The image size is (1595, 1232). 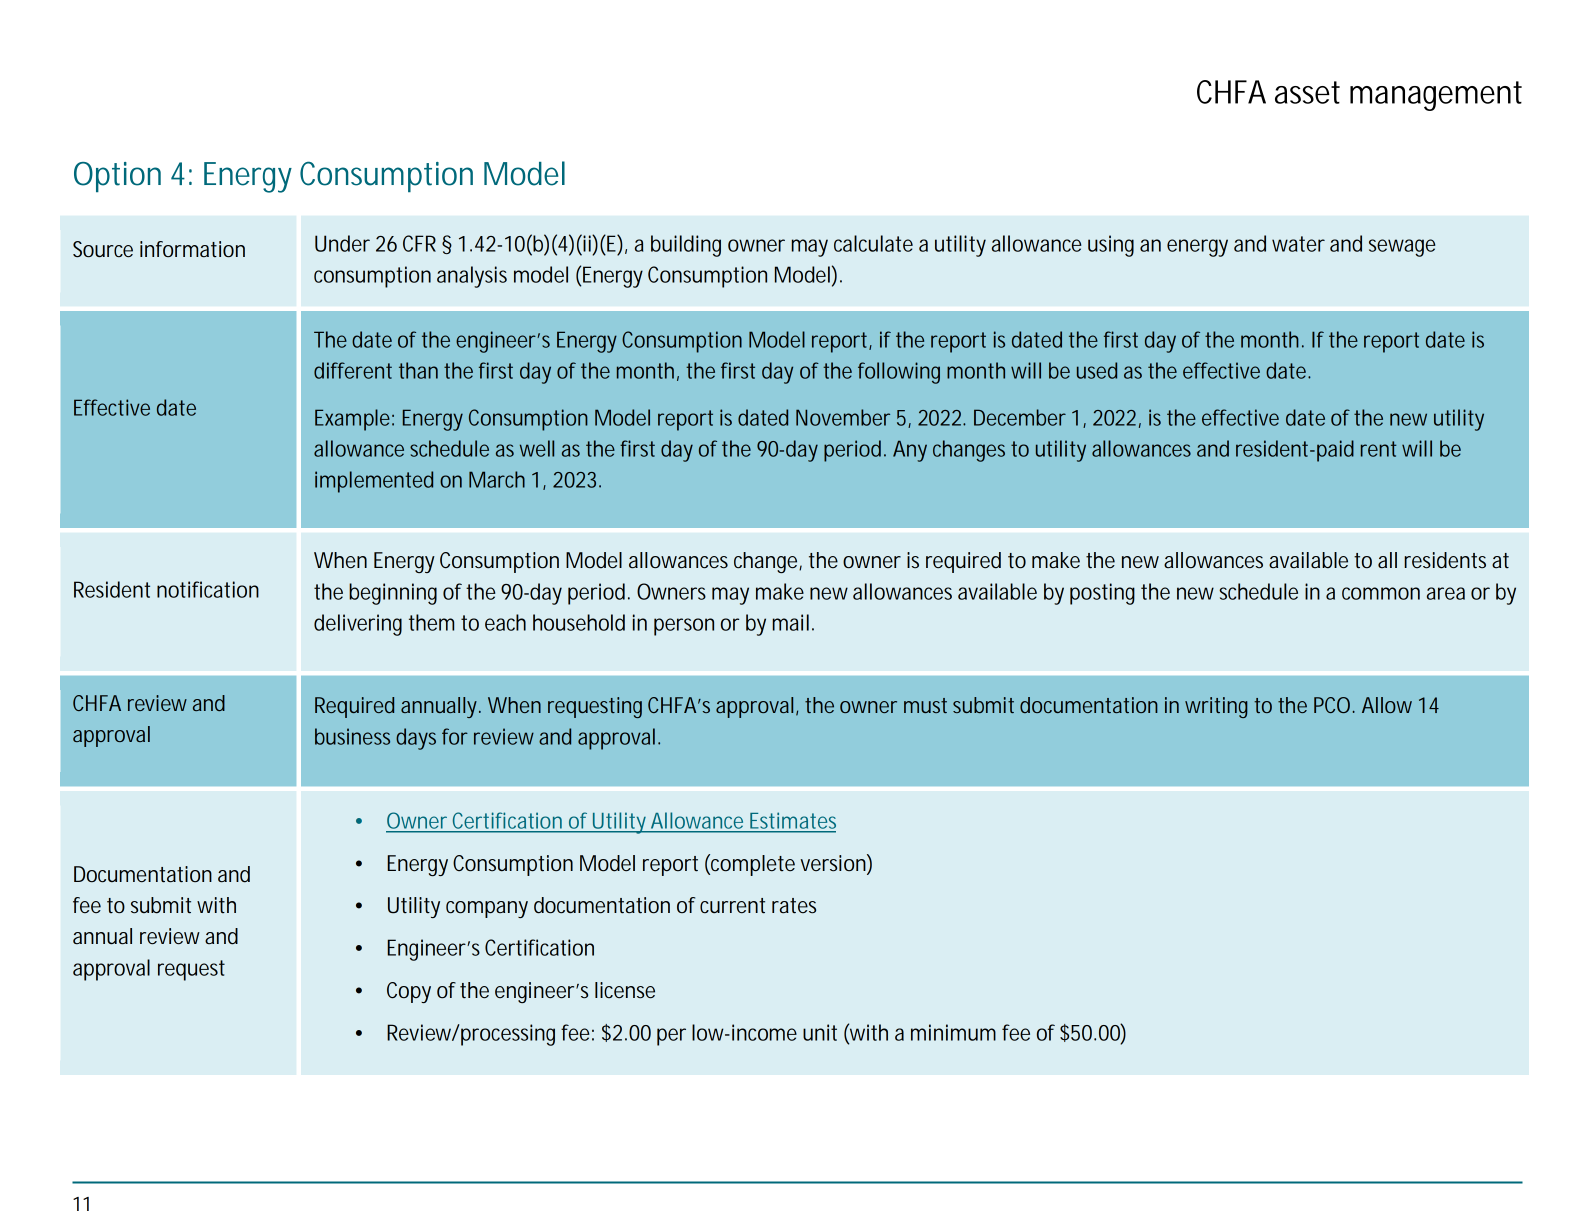 What do you see at coordinates (352, 736) in the screenshot?
I see `business` at bounding box center [352, 736].
